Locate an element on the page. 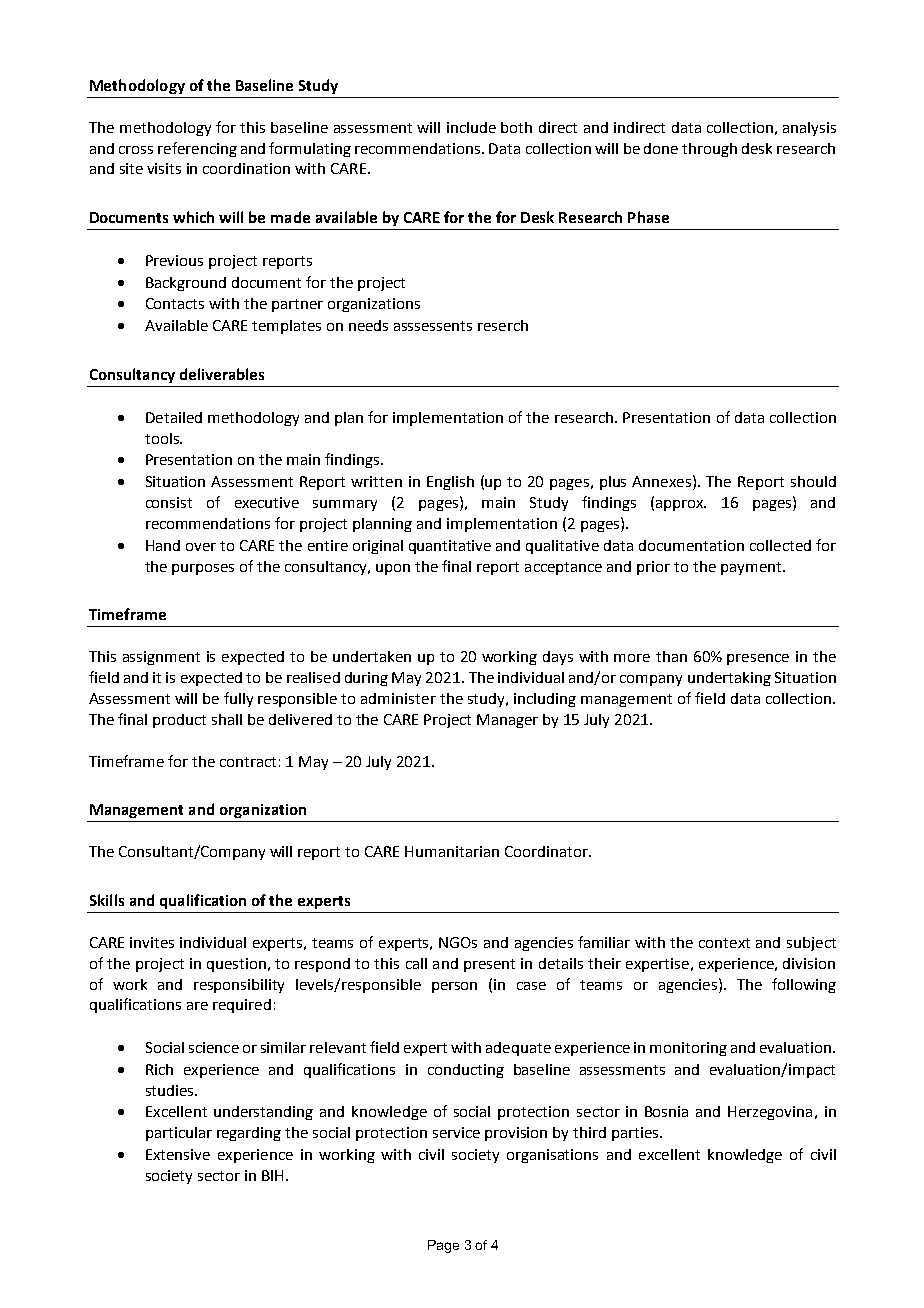 This image has width=924, height=1308. referencing is located at coordinates (197, 149).
